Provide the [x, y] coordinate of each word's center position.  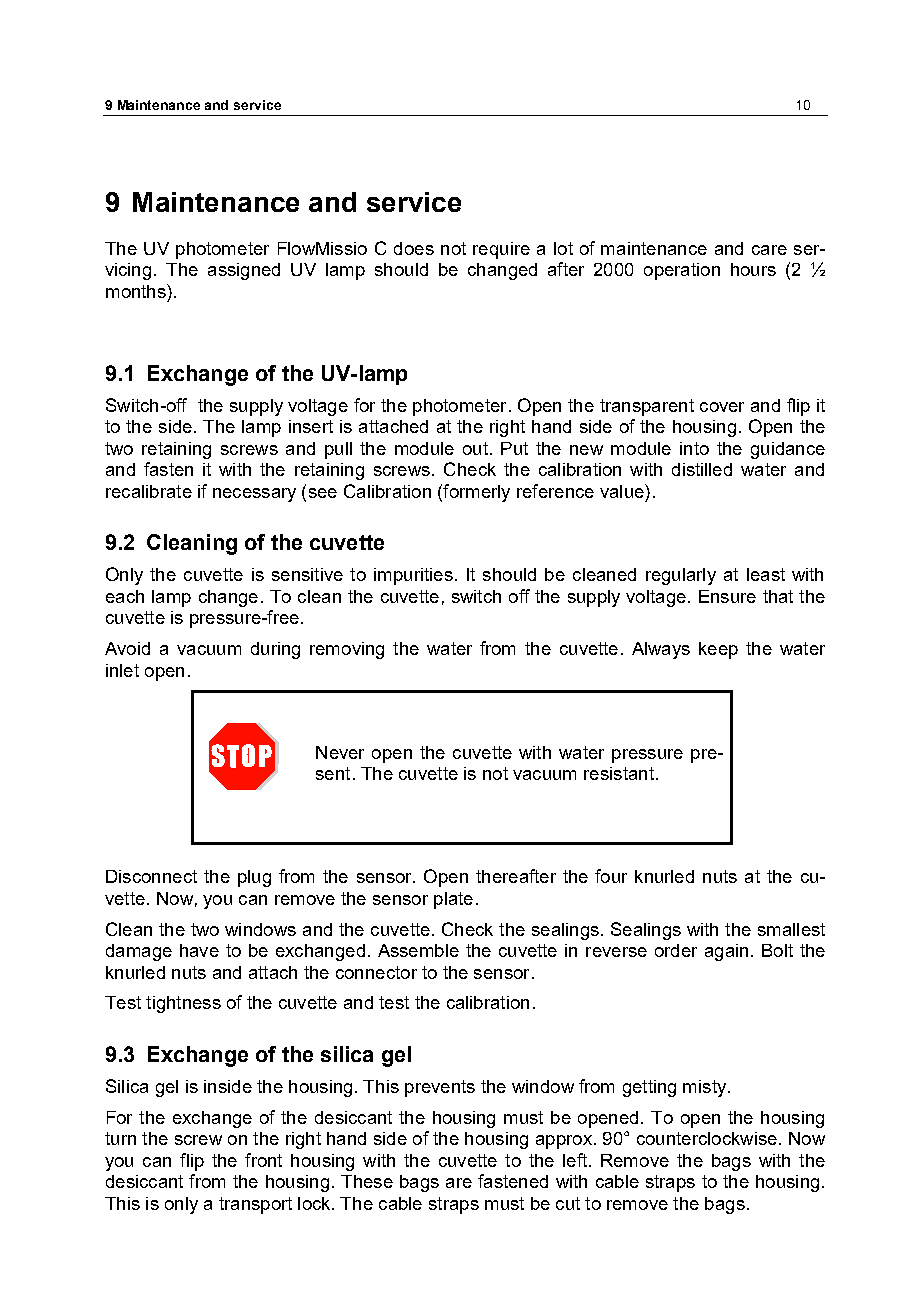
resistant [619, 773]
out [475, 448]
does [414, 248]
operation [682, 271]
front [263, 1160]
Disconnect [151, 876]
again [726, 952]
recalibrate [149, 491]
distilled [702, 469]
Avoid [127, 648]
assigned [244, 271]
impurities [413, 576]
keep [718, 650]
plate [453, 900]
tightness [183, 1004]
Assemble [418, 950]
